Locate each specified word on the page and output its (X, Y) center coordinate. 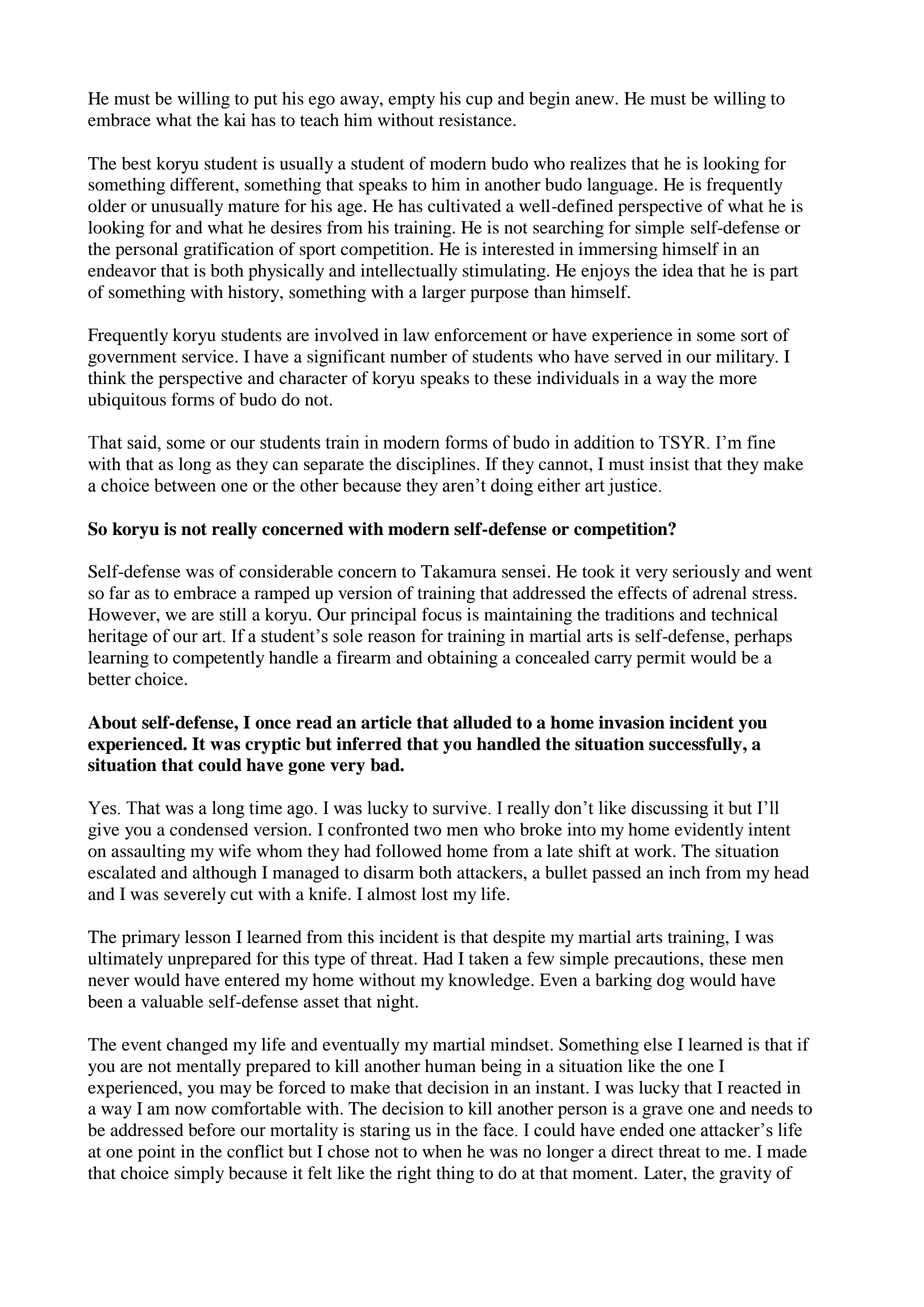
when (442, 1151)
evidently (709, 831)
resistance (476, 120)
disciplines (437, 465)
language (621, 186)
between (185, 485)
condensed (209, 829)
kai (235, 119)
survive (461, 808)
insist (669, 464)
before (211, 1130)
